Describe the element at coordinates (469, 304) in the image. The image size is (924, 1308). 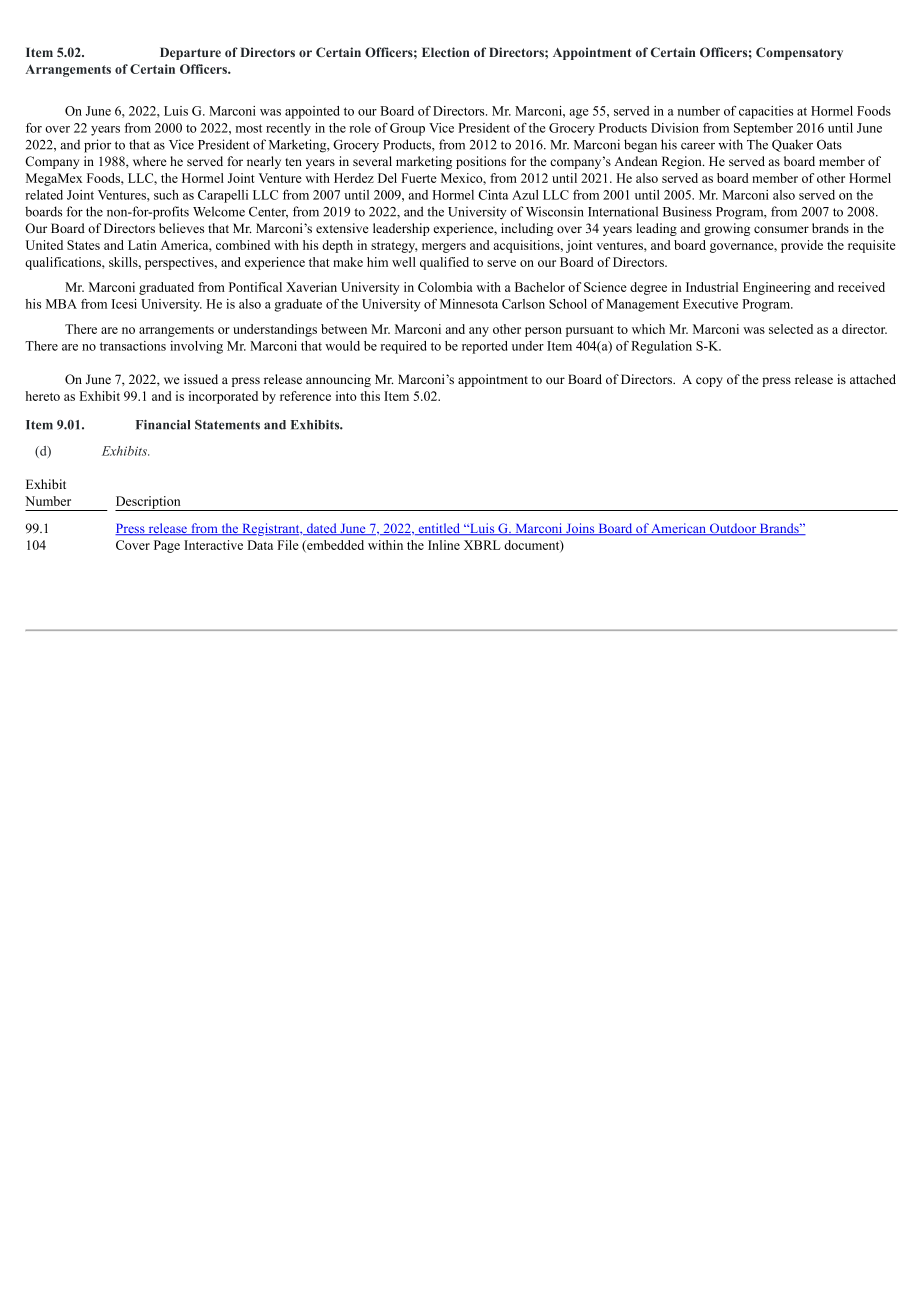
I see `Minnesota` at that location.
